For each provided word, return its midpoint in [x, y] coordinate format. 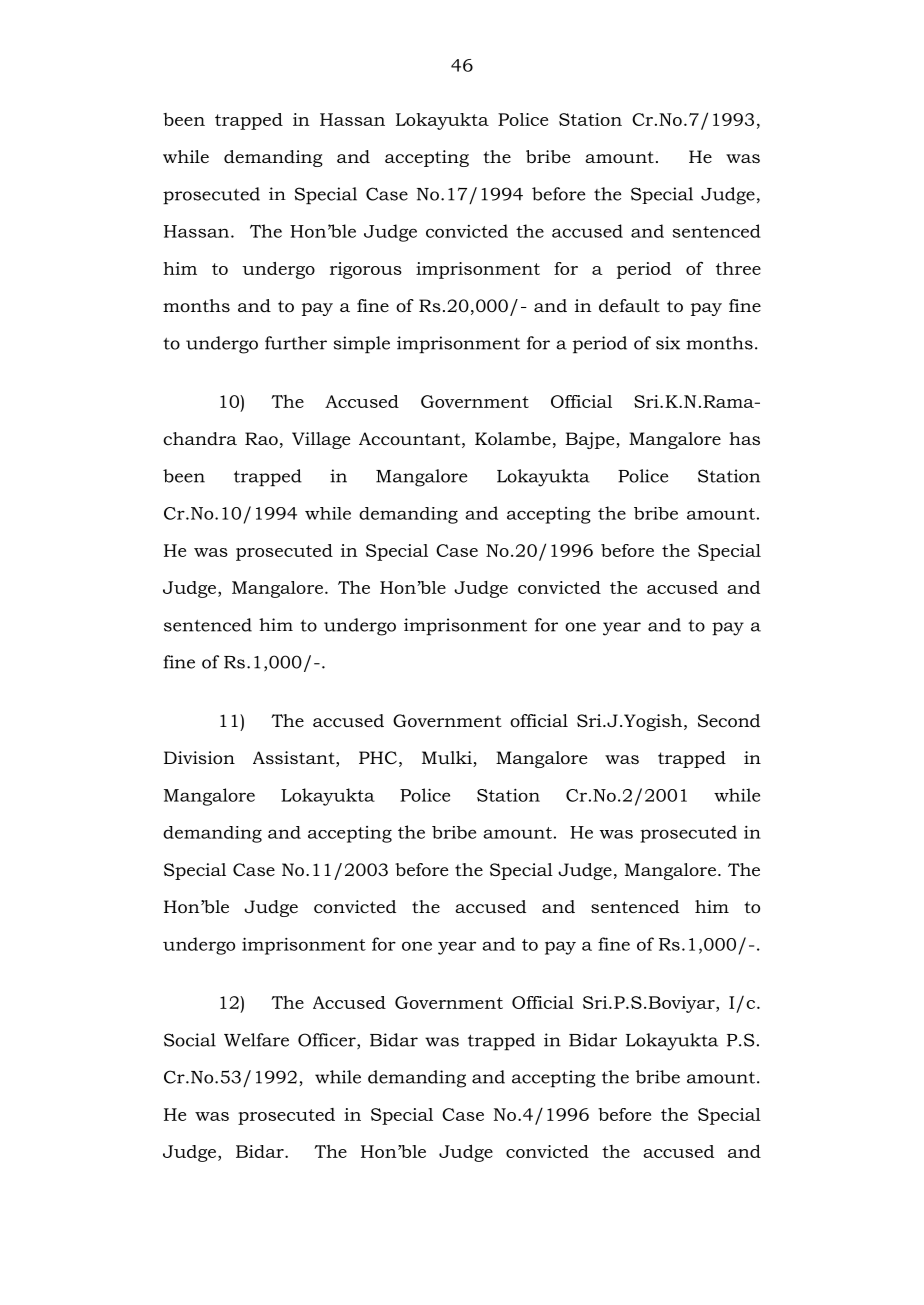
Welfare [256, 1040]
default [629, 305]
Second [729, 721]
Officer [328, 1041]
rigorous [366, 270]
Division [199, 758]
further [296, 343]
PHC [378, 757]
